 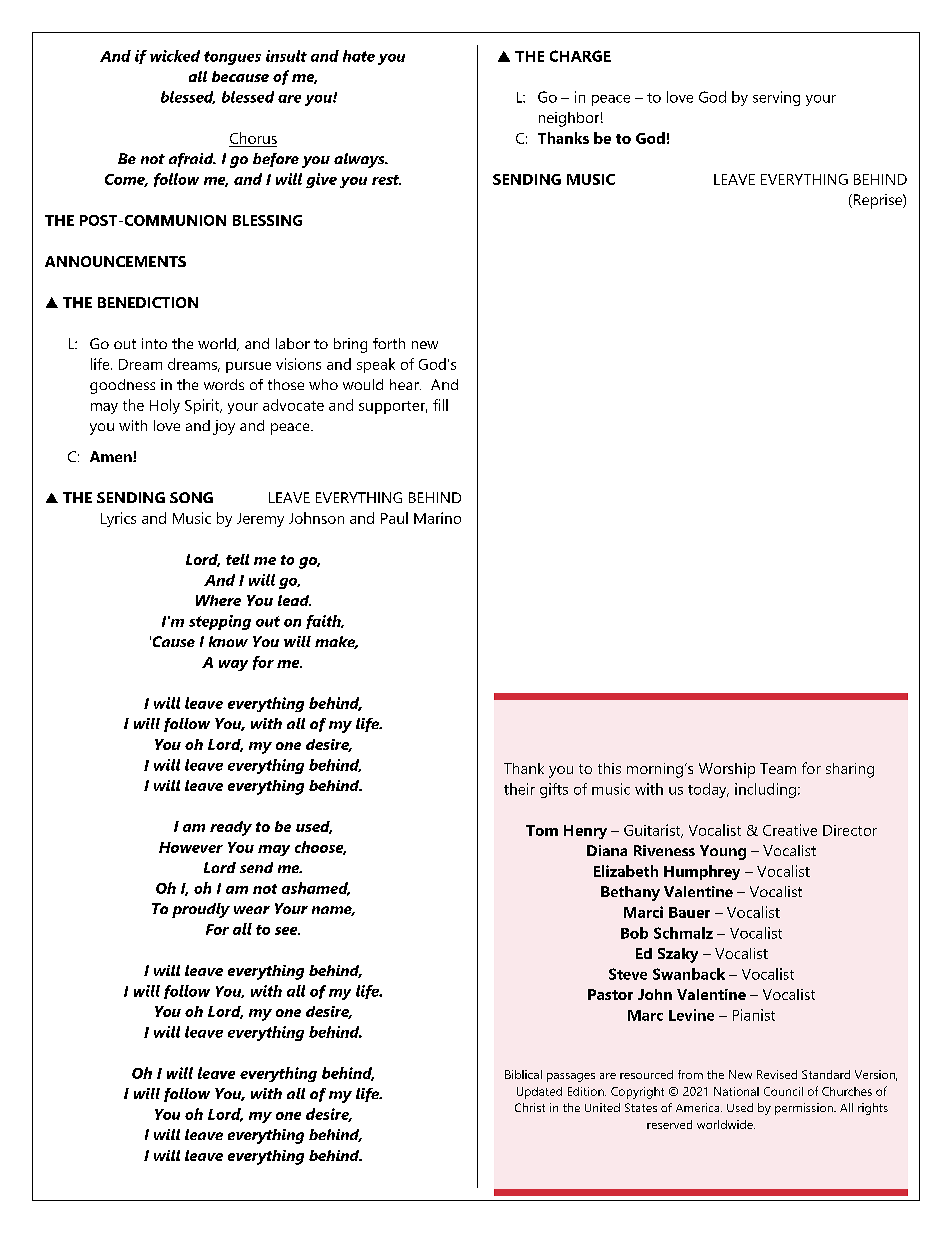 I want to click on However, so click(x=191, y=847).
